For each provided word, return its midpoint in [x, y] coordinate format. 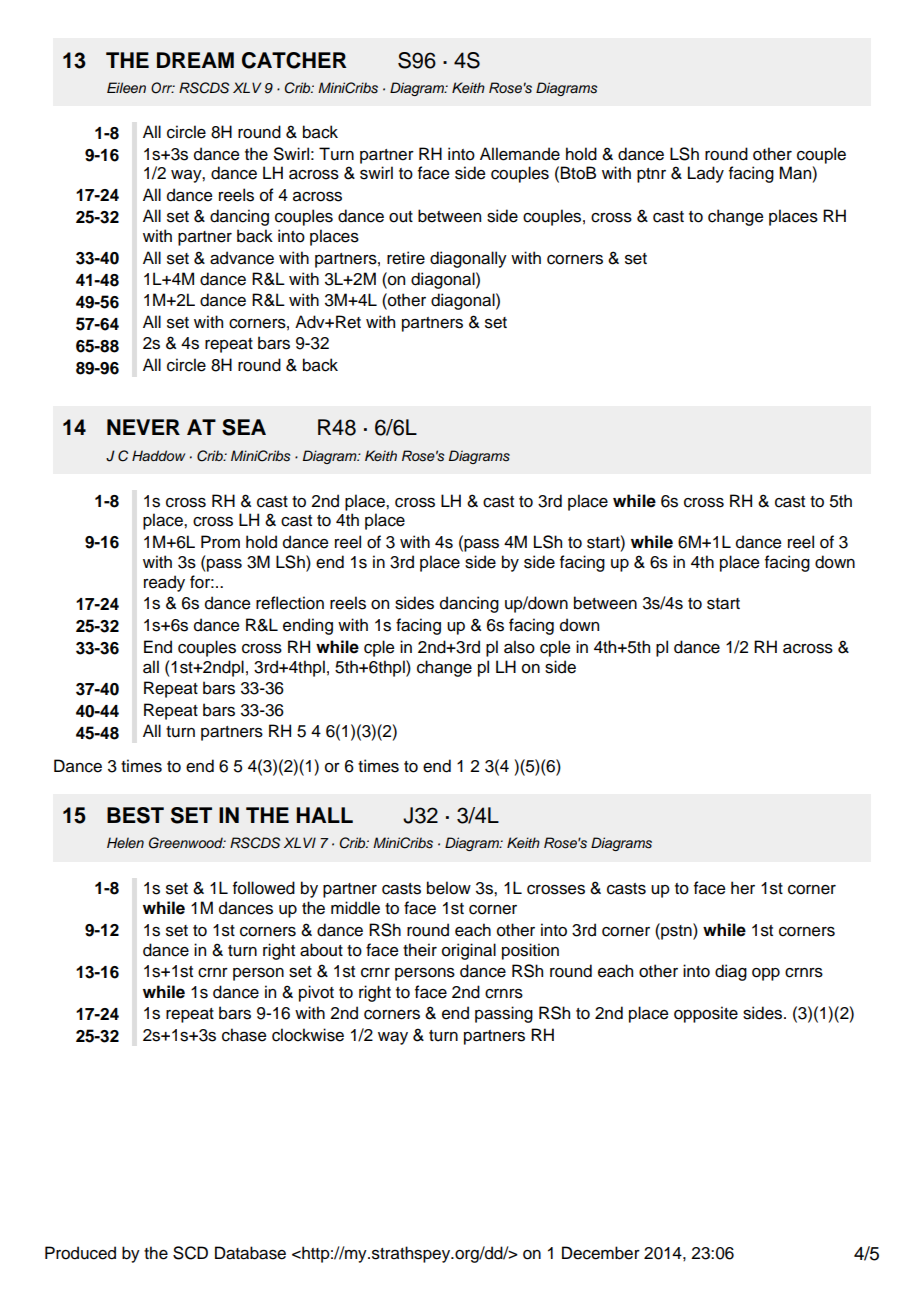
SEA [244, 427]
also [519, 647]
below [449, 888]
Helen [125, 842]
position [530, 951]
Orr [163, 88]
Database [250, 1253]
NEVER [143, 427]
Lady [706, 174]
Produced [80, 1253]
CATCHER [294, 60]
